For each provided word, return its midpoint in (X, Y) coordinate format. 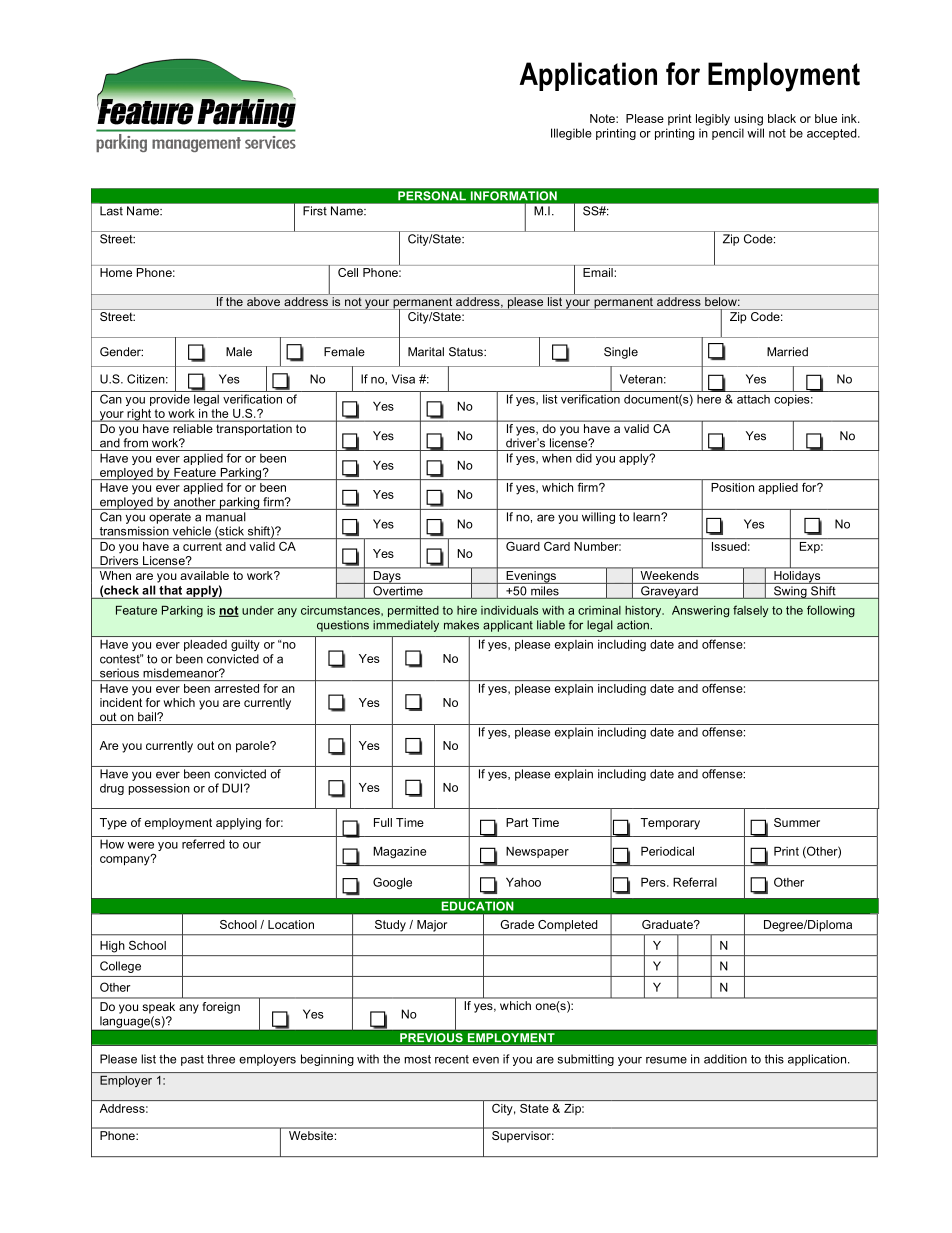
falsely (751, 611)
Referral (695, 882)
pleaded (205, 645)
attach (753, 399)
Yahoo (523, 882)
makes (461, 625)
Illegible (571, 134)
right (139, 415)
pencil (728, 134)
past (192, 1060)
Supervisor (522, 1136)
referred (203, 844)
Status (467, 352)
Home (116, 272)
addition (725, 1059)
